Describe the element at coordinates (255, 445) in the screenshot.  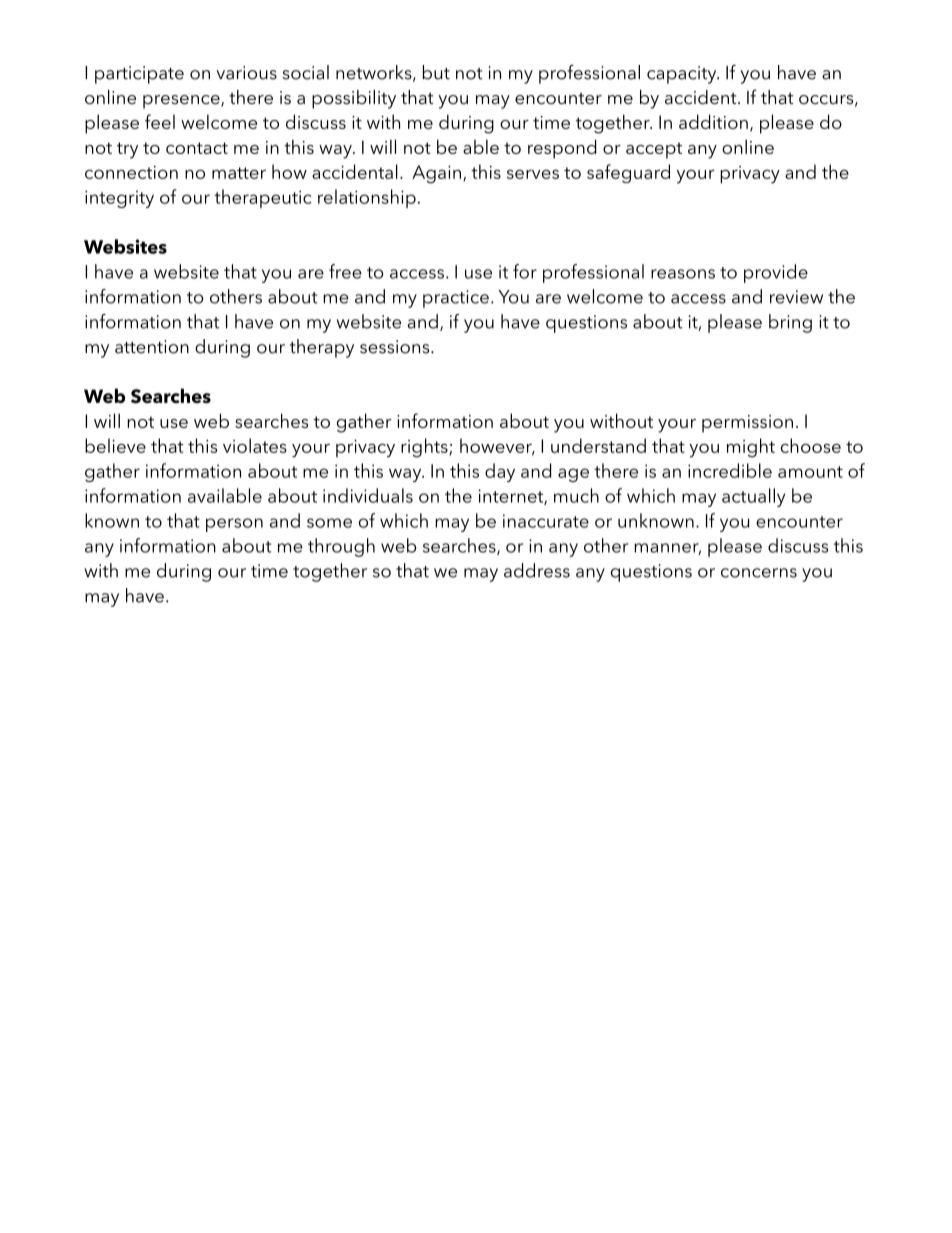
I see `violates` at that location.
